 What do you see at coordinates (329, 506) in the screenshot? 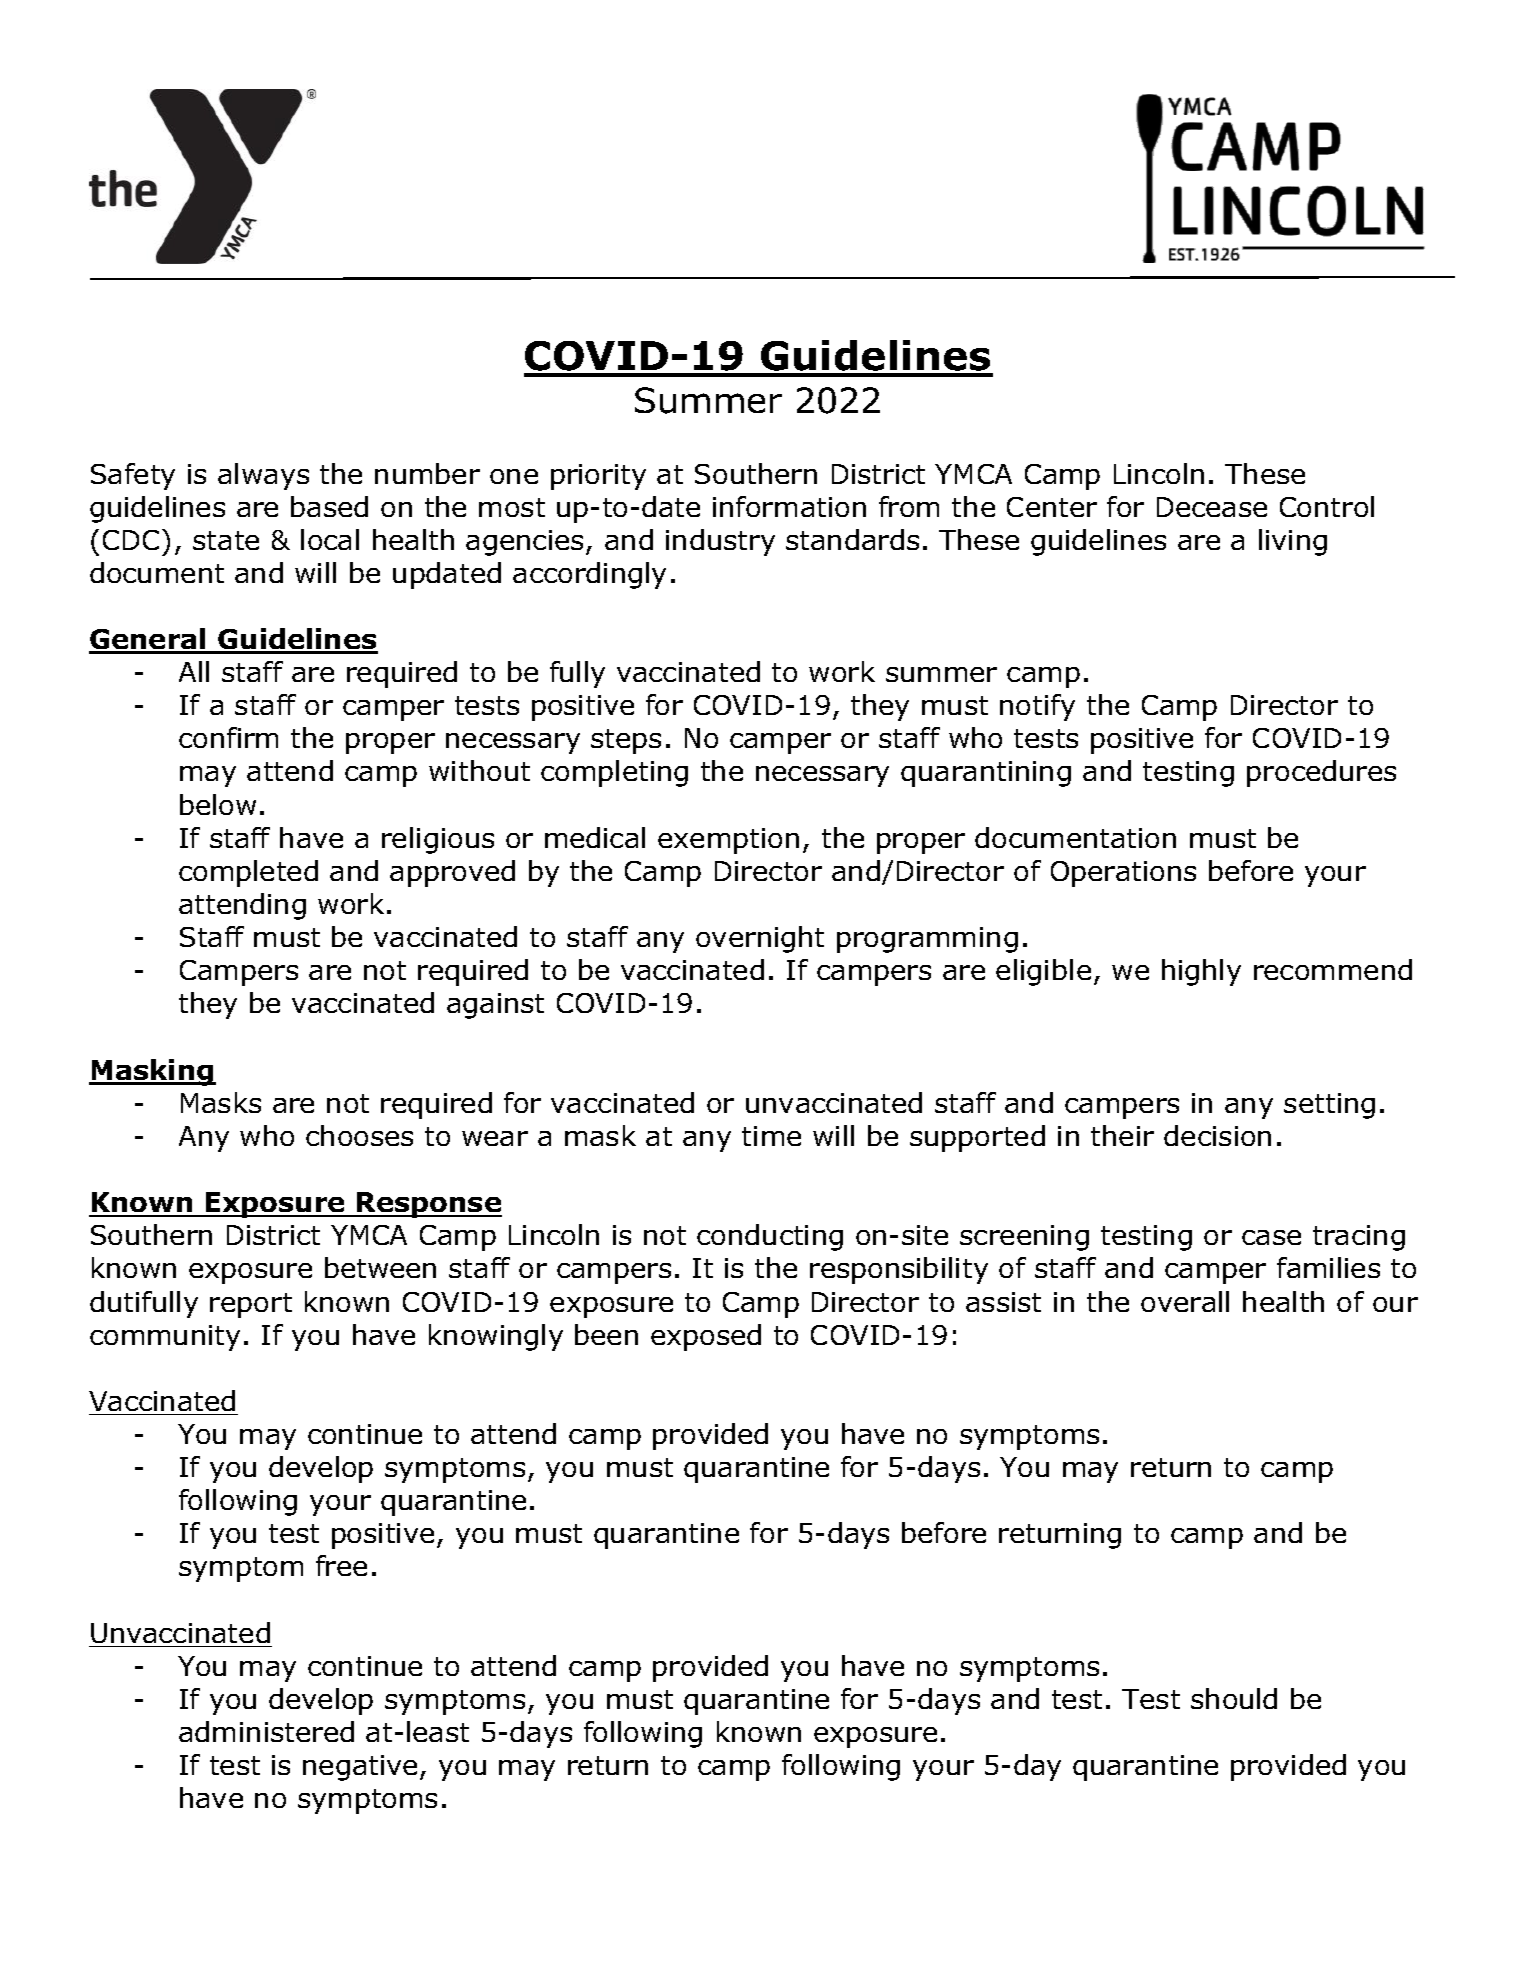
I see `based` at bounding box center [329, 506].
